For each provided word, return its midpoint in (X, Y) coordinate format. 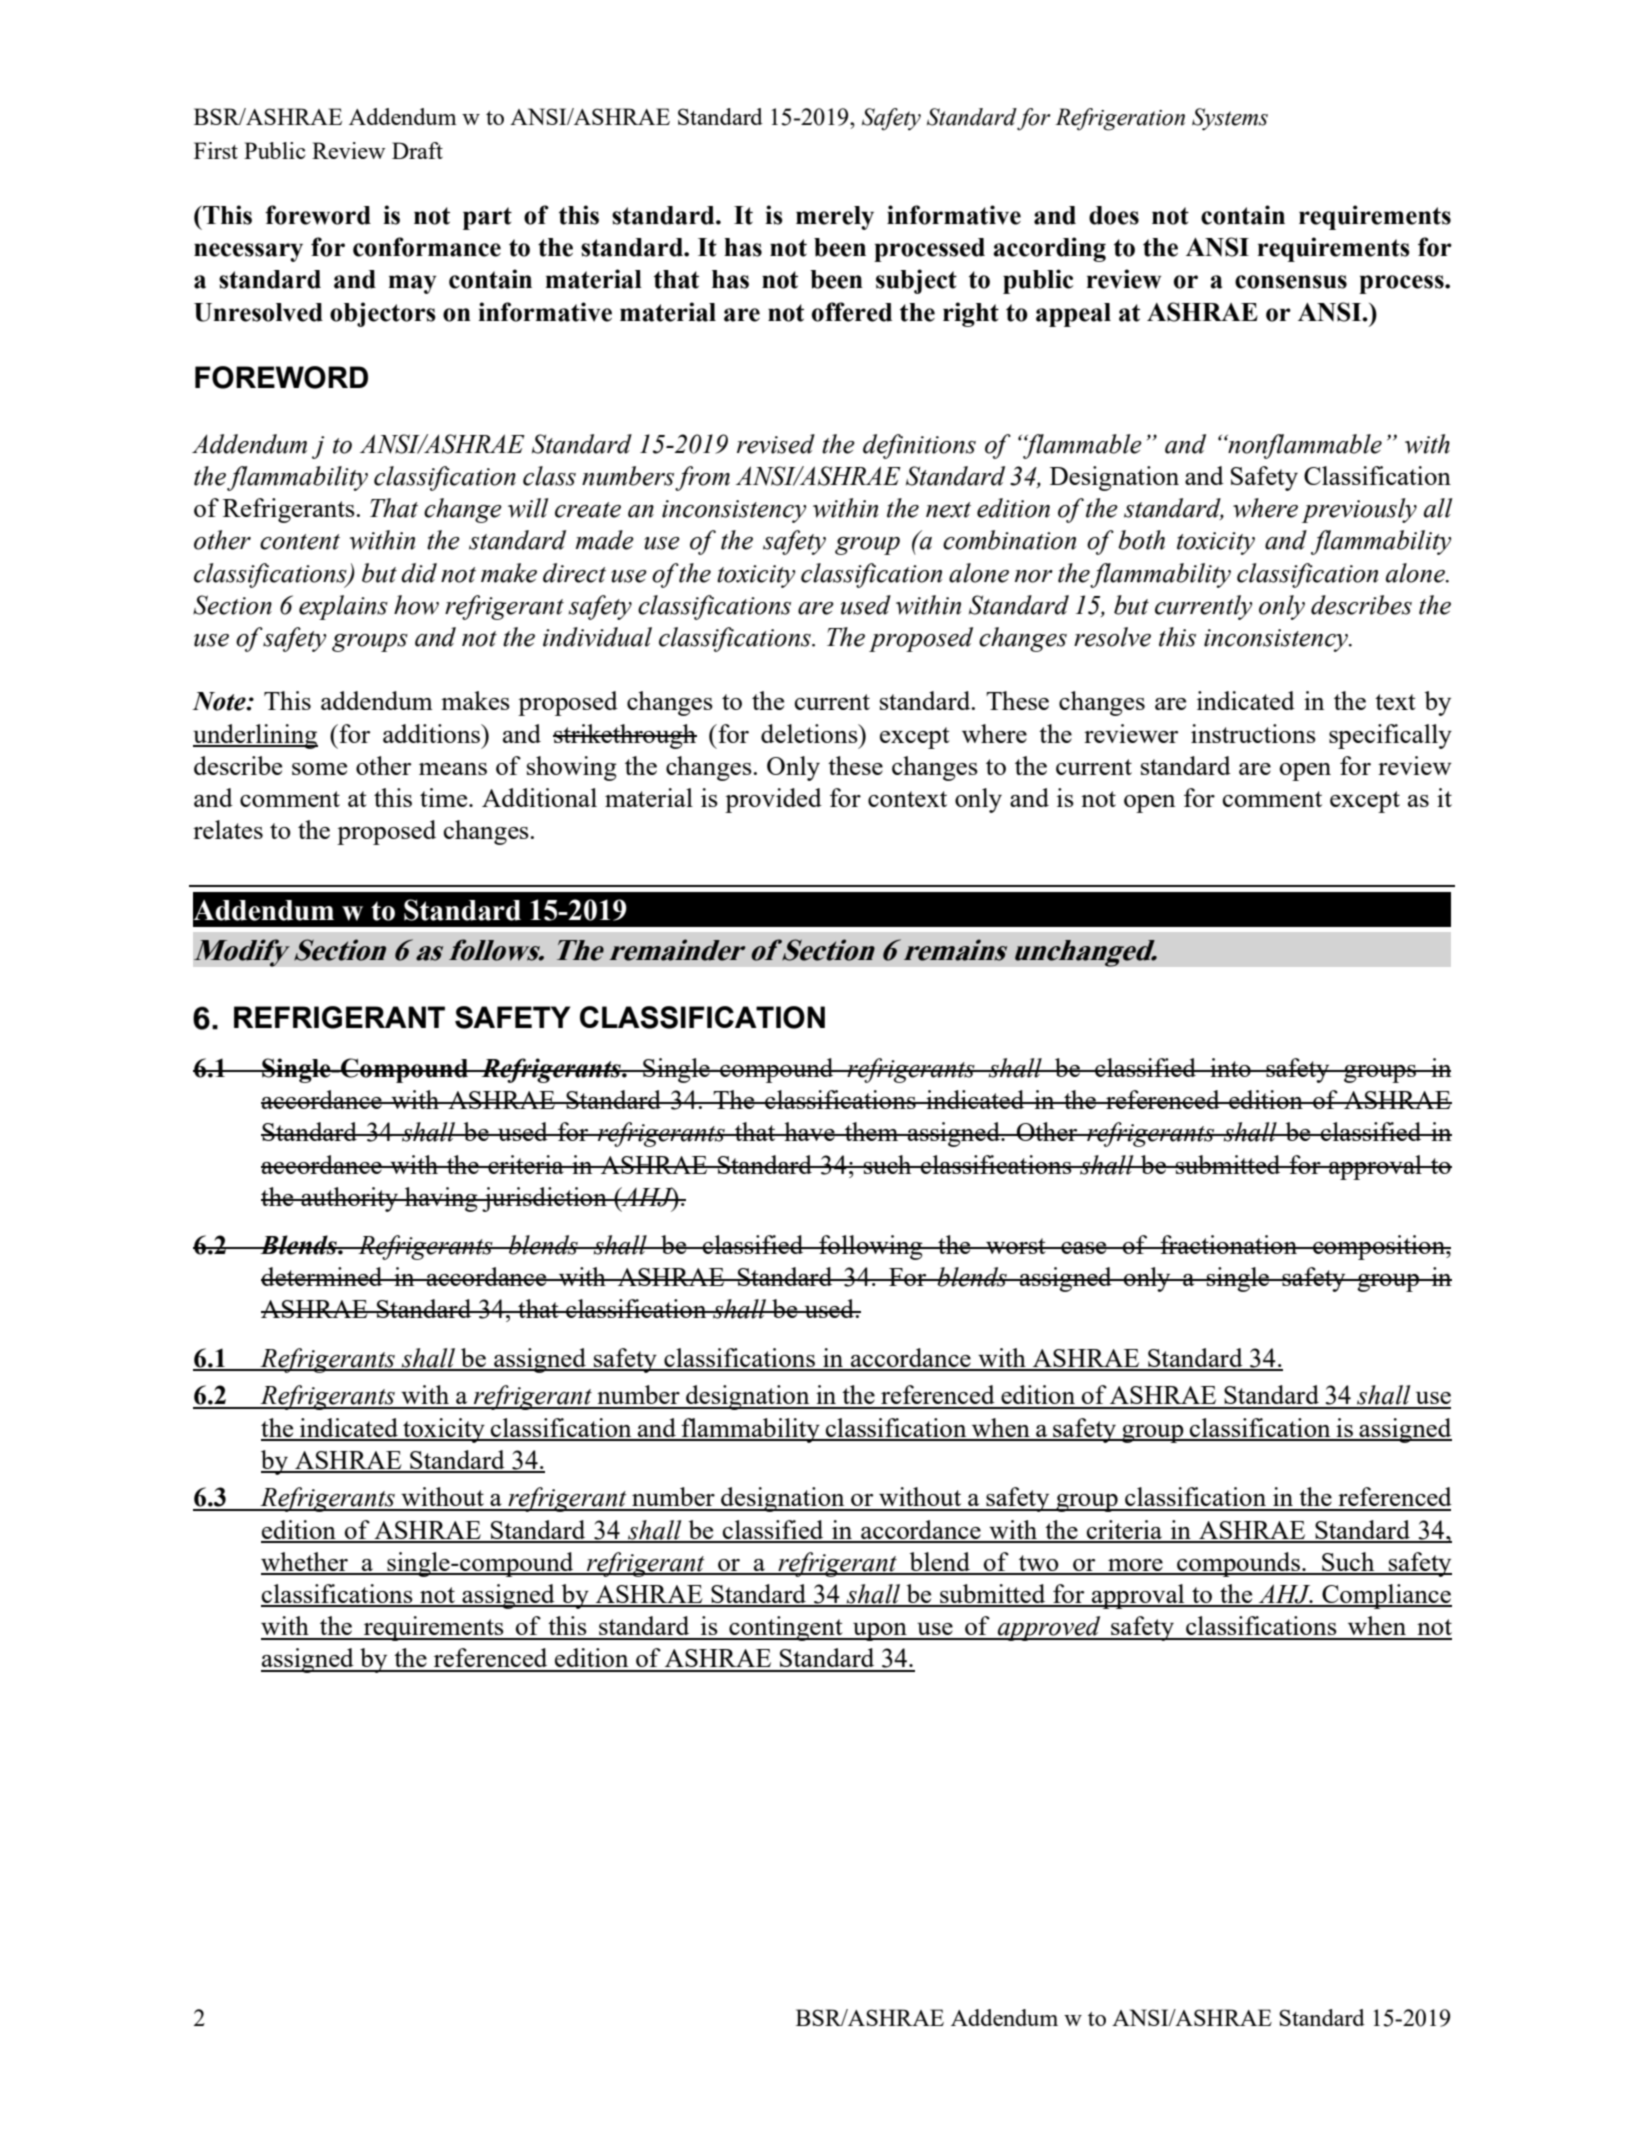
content (300, 542)
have (809, 1131)
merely (835, 218)
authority (349, 1199)
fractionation (1228, 1244)
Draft (417, 150)
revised (776, 444)
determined (323, 1276)
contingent (786, 1628)
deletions (810, 733)
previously (1359, 510)
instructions (1253, 733)
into (1230, 1067)
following (871, 1247)
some (319, 769)
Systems (1230, 119)
